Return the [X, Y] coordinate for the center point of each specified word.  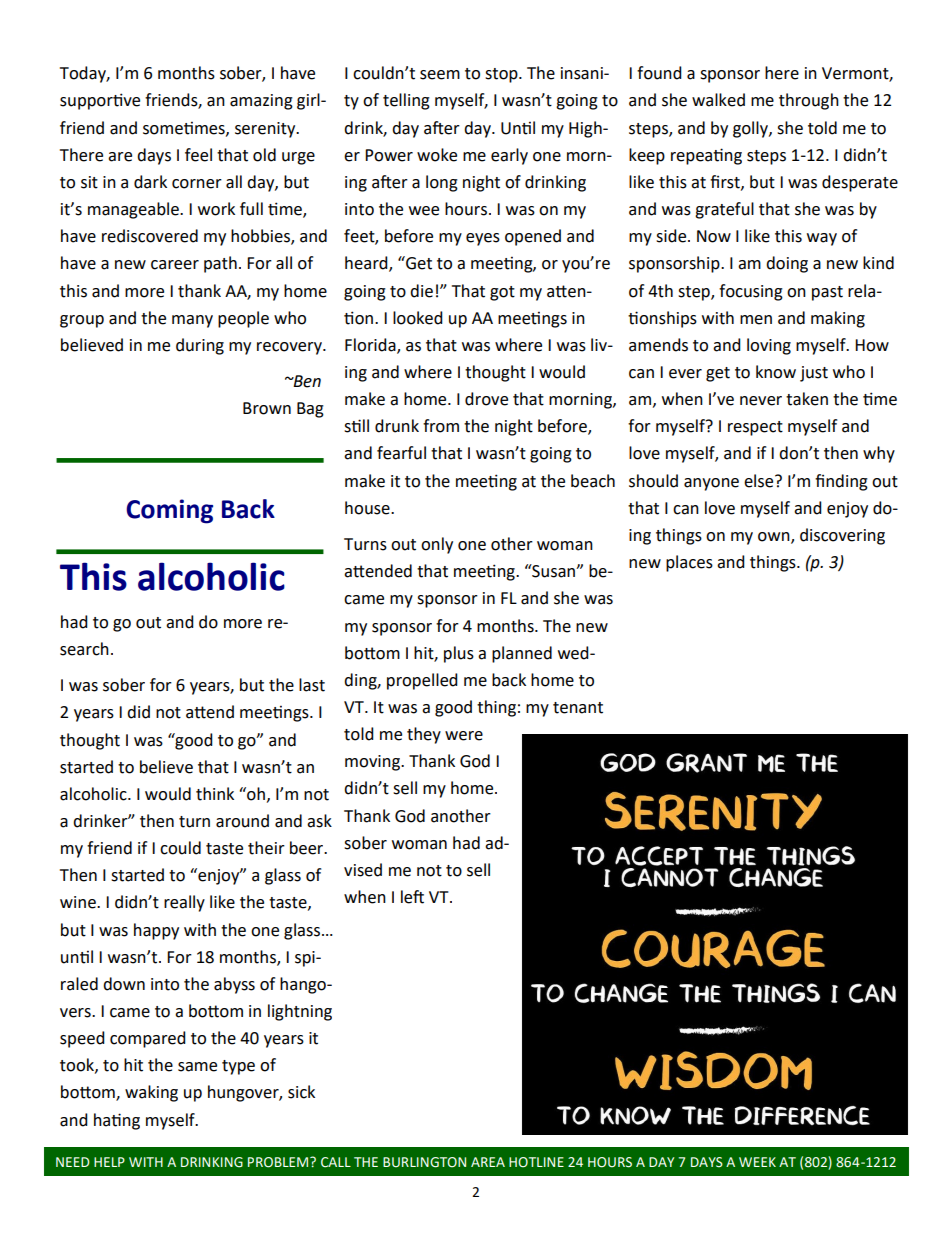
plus [459, 654]
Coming [169, 511]
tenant [578, 708]
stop [502, 75]
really [184, 903]
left [412, 897]
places [689, 563]
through [809, 101]
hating [117, 1121]
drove [486, 399]
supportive [100, 101]
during [200, 346]
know [776, 372]
